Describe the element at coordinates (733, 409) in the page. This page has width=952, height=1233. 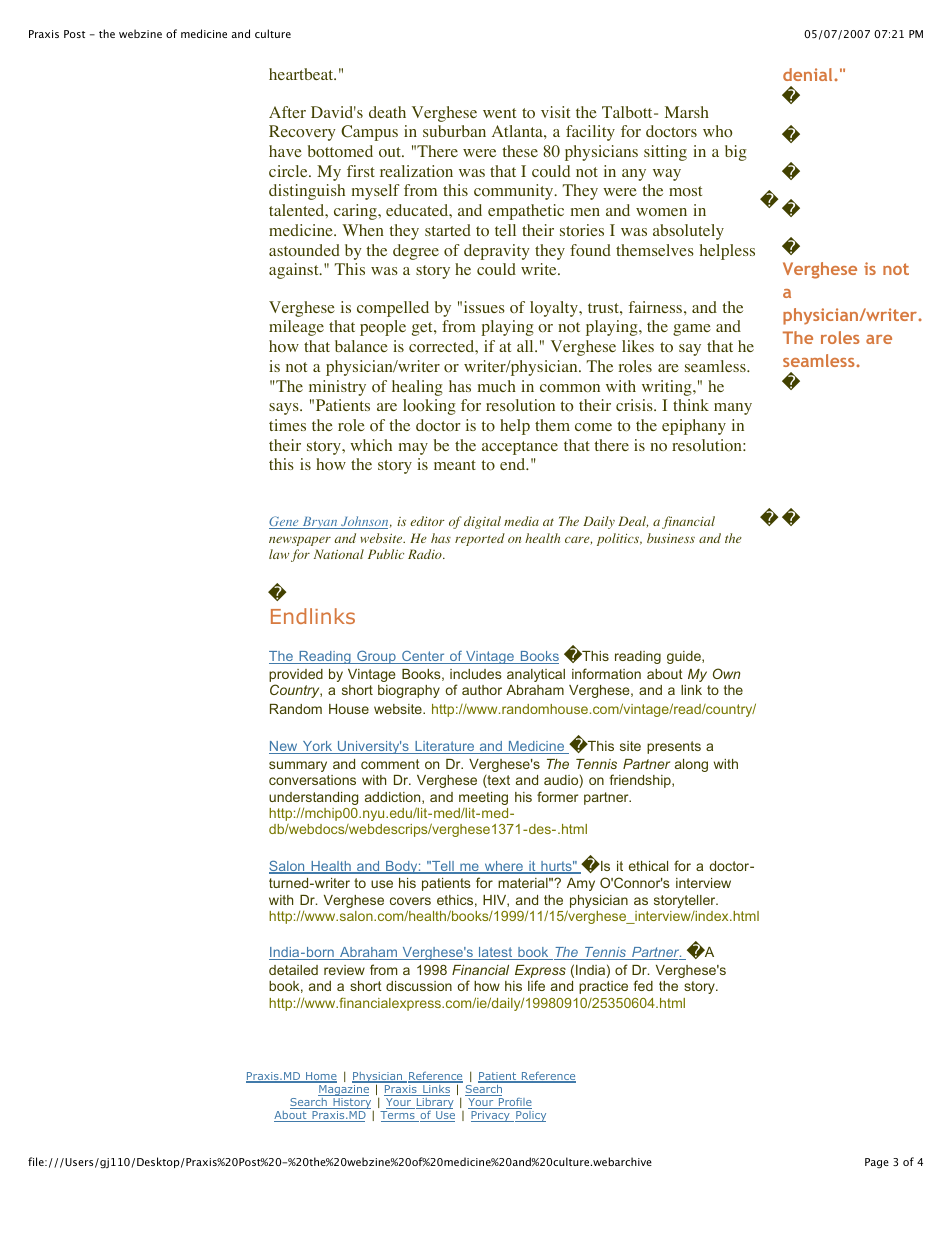
I see `many` at that location.
